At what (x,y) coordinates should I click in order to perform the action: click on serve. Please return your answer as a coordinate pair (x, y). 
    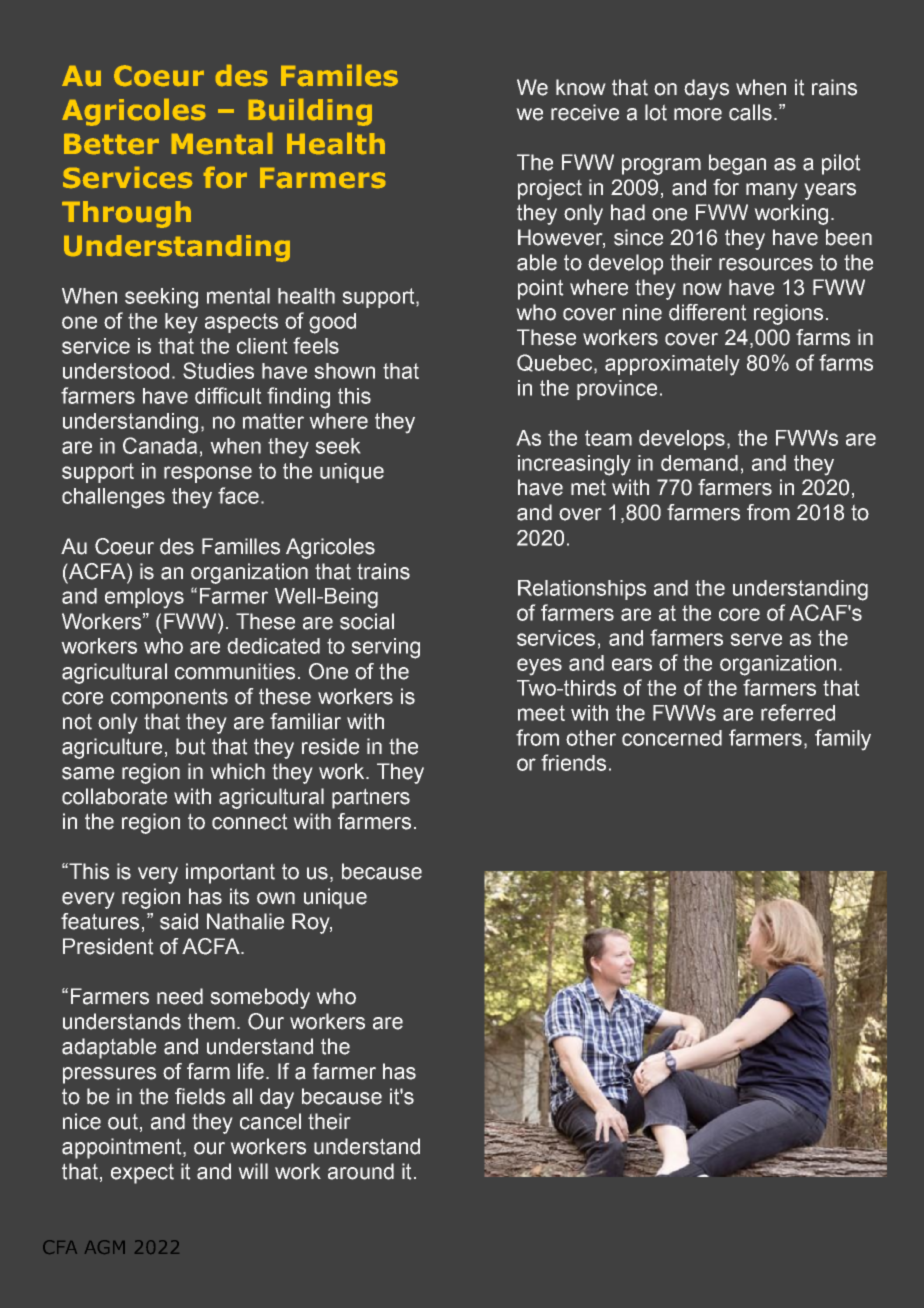
    Looking at the image, I should click on (756, 639).
